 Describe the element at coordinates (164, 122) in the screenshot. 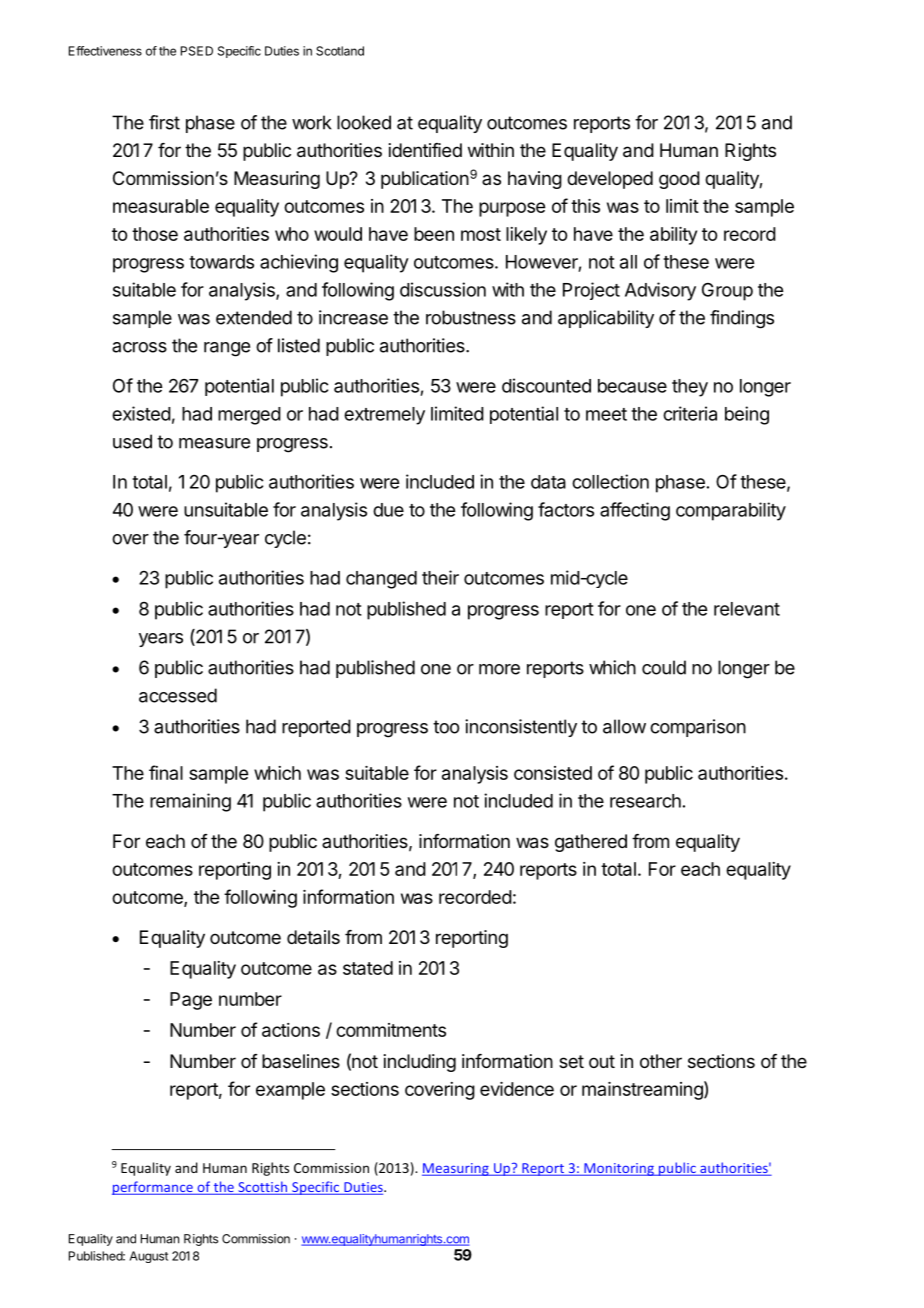

I see `first` at that location.
